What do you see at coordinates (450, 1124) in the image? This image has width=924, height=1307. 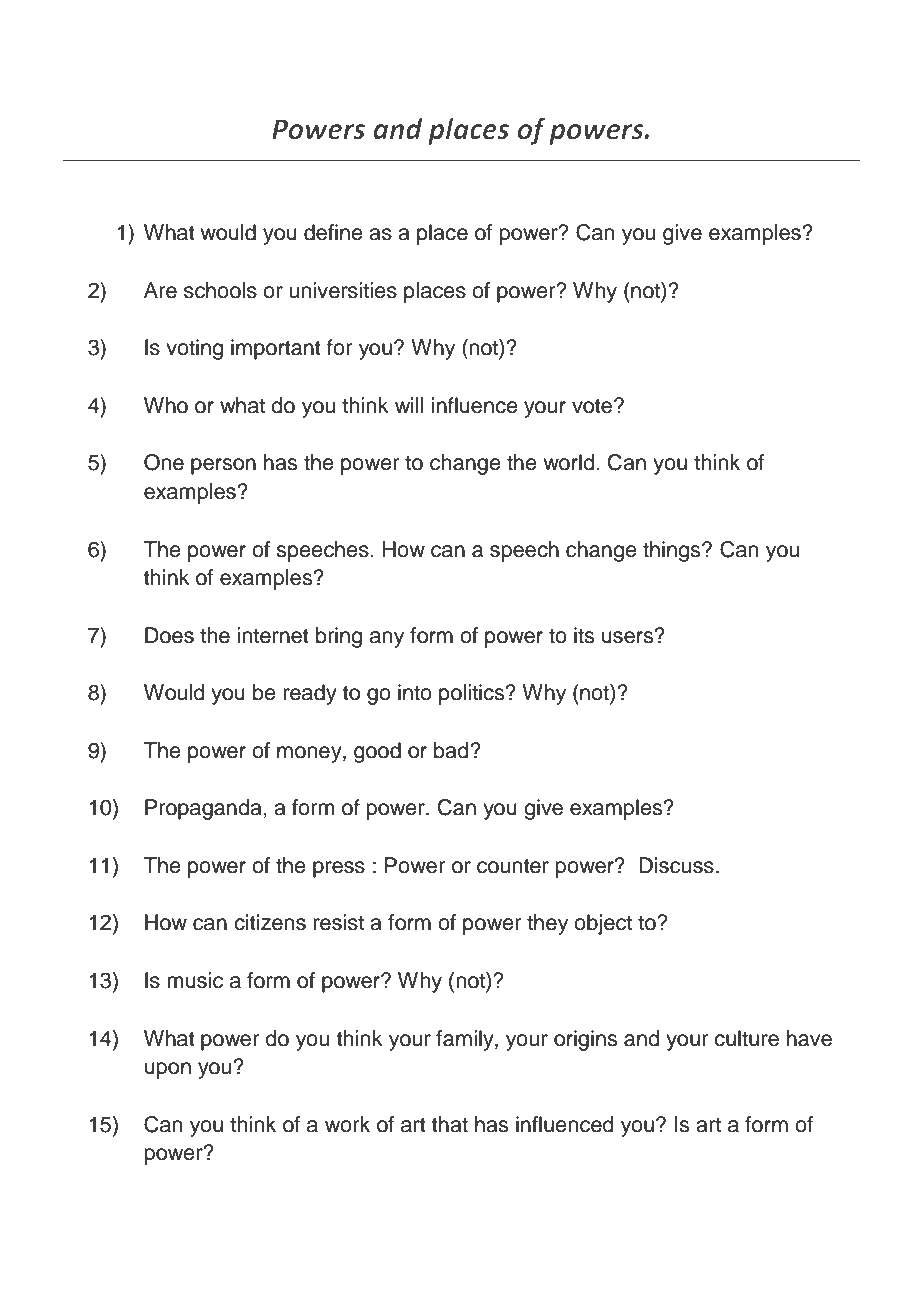 I see `that` at bounding box center [450, 1124].
